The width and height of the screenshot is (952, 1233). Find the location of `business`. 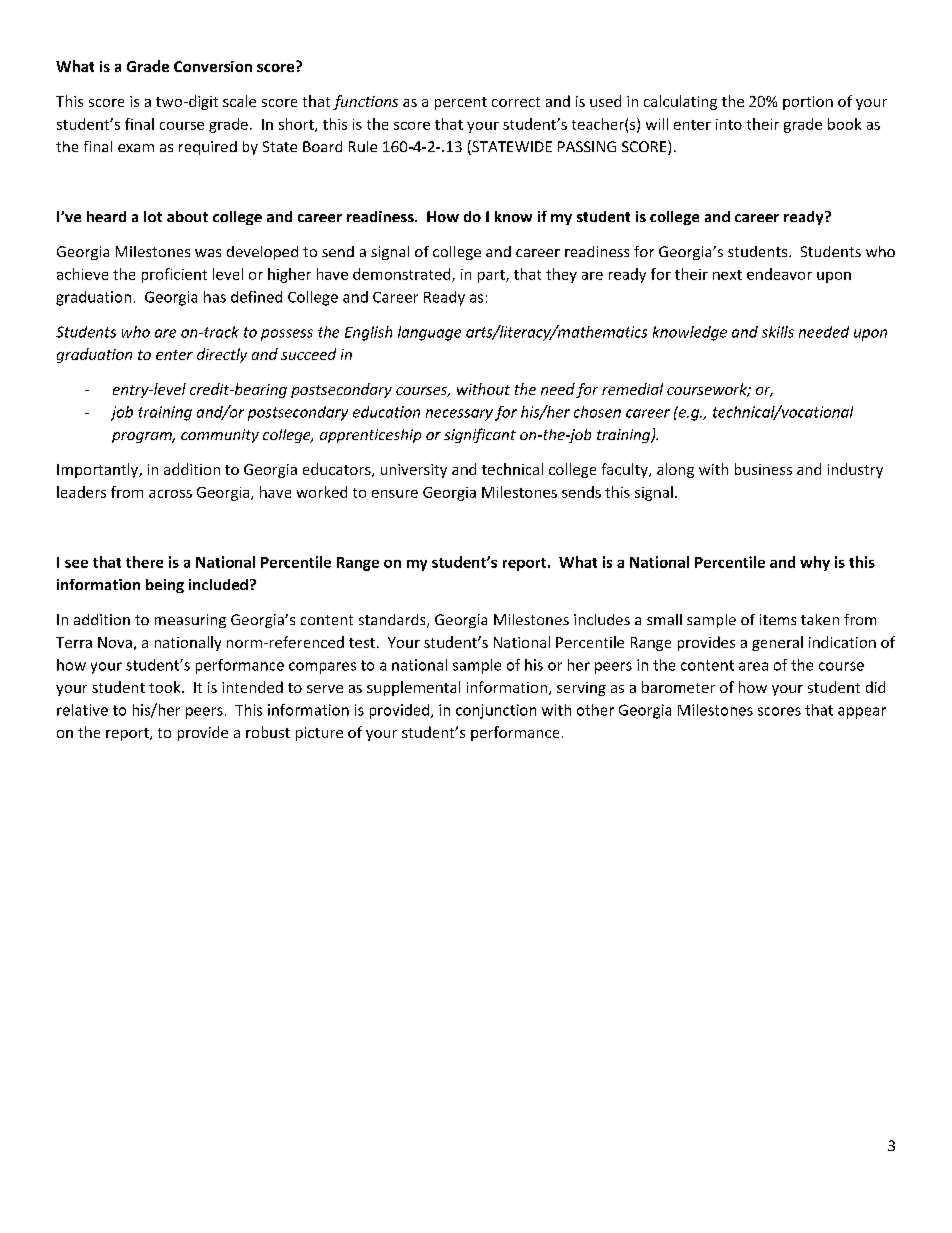

business is located at coordinates (763, 469).
